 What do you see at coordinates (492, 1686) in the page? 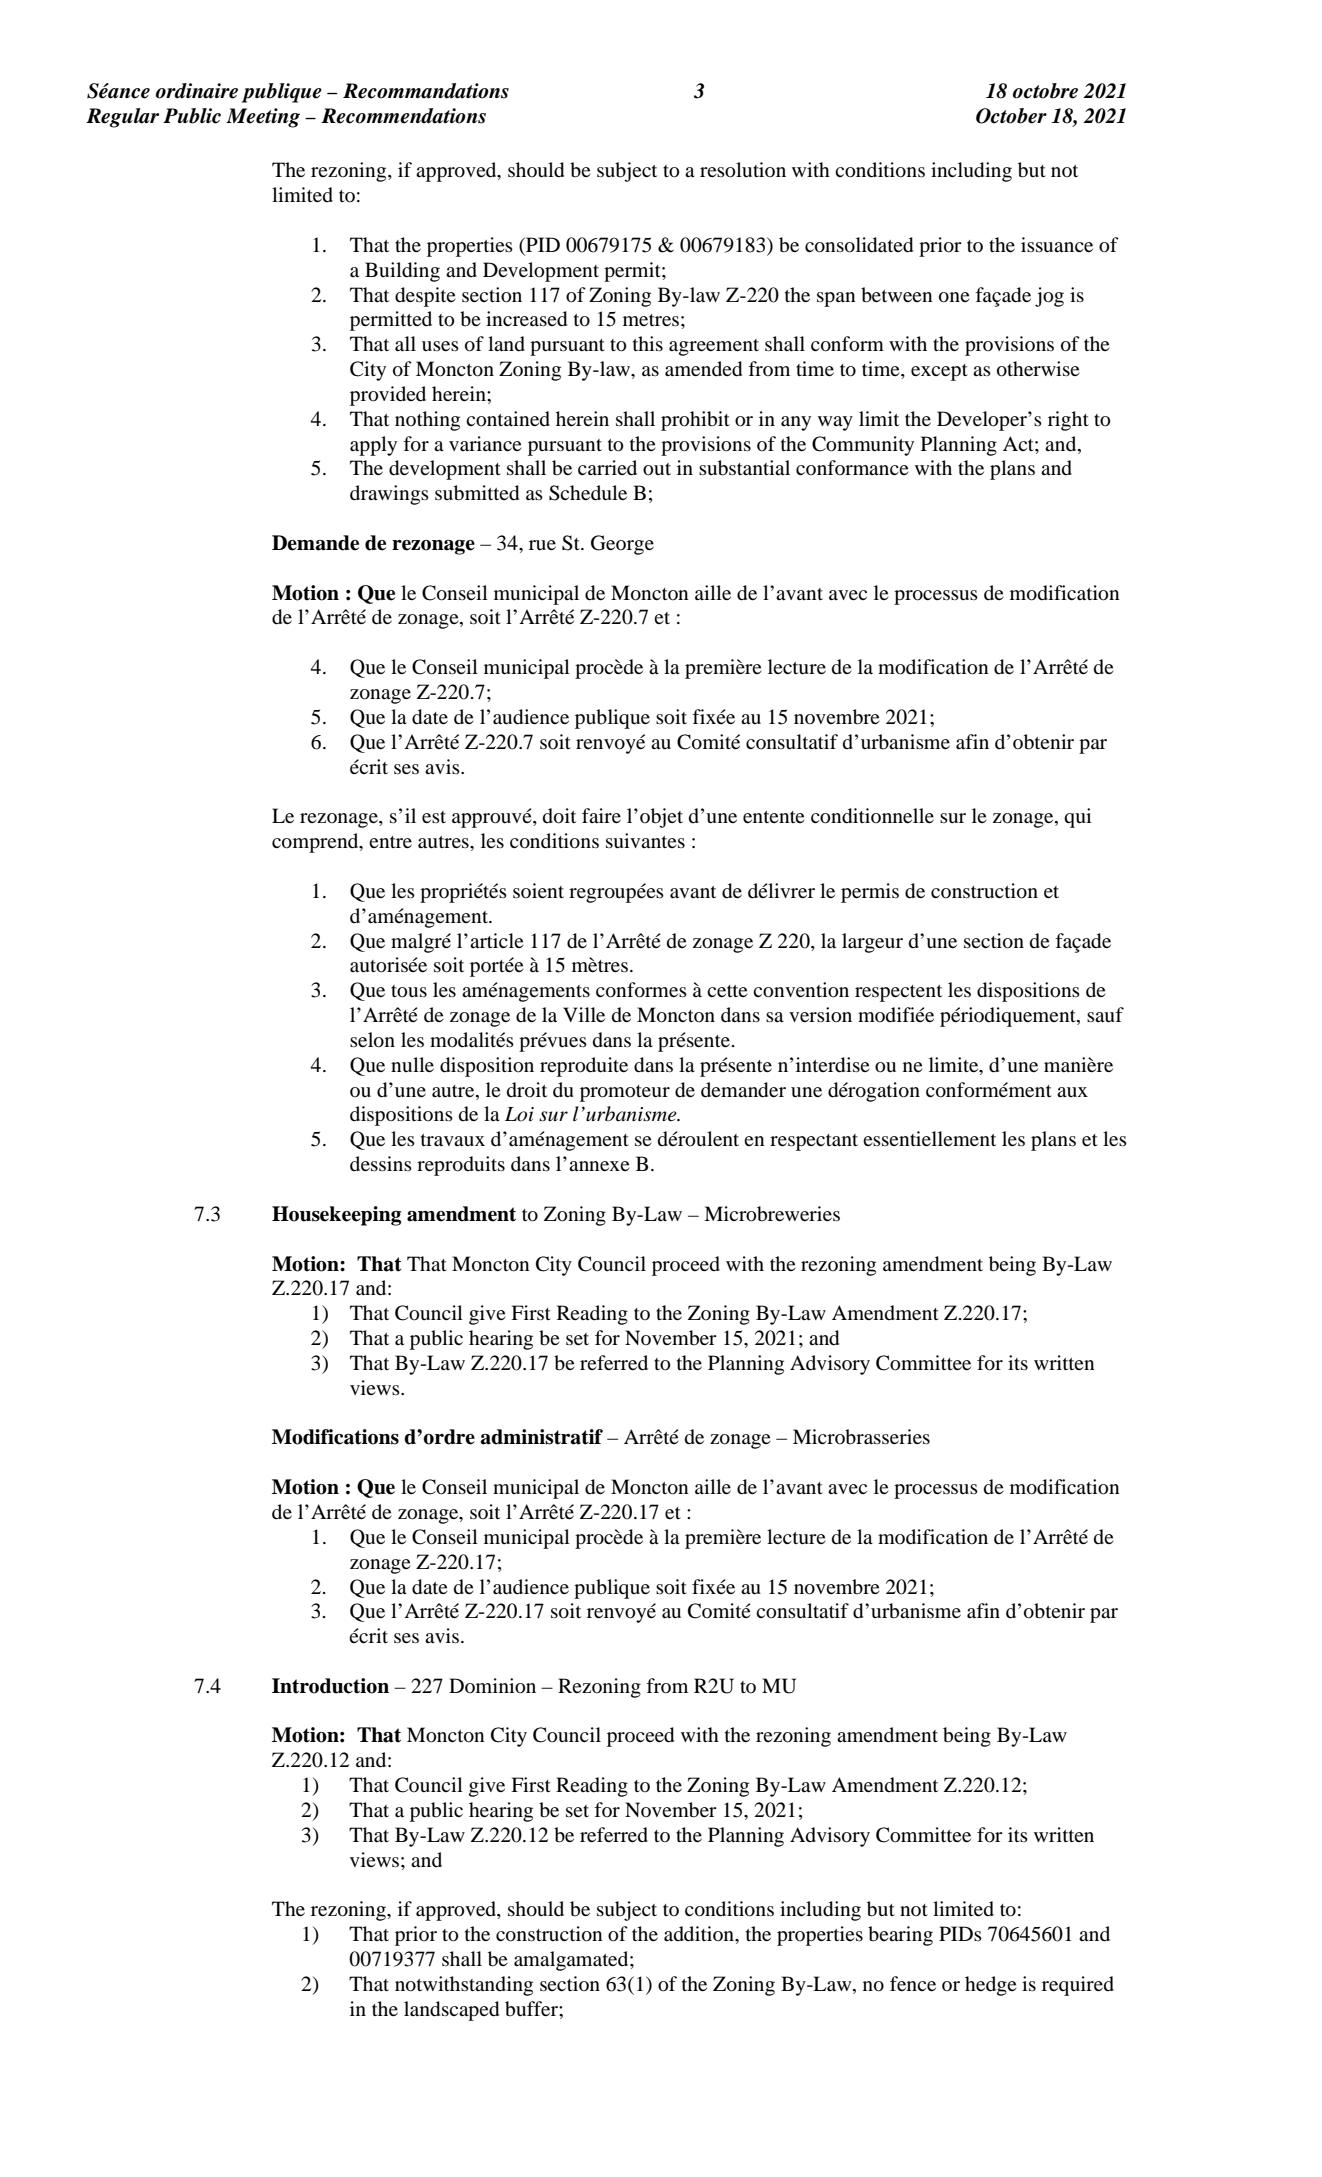
I see `Dominion` at bounding box center [492, 1686].
